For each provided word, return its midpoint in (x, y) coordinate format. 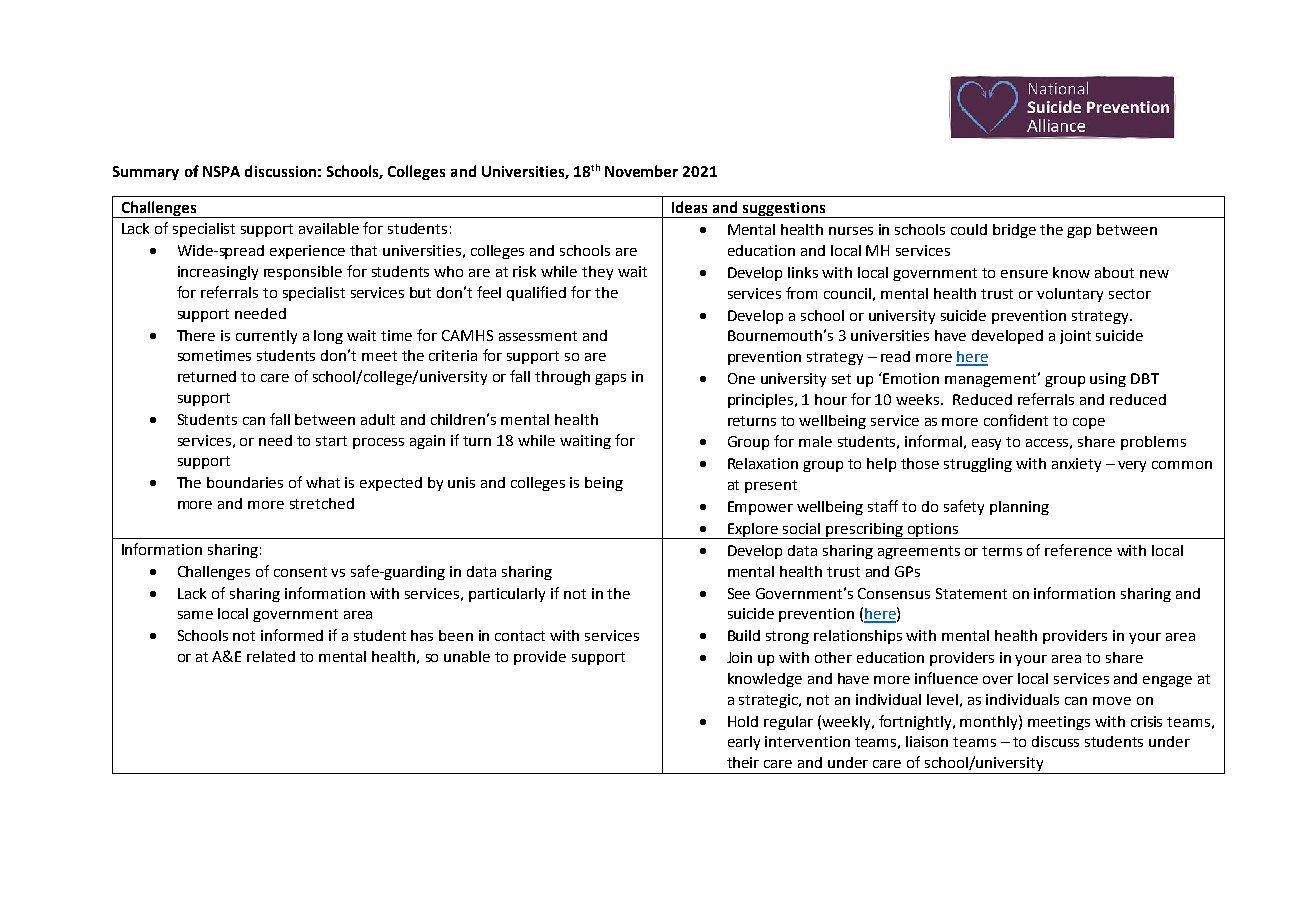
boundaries (245, 482)
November (641, 171)
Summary (146, 173)
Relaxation (763, 463)
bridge (1014, 231)
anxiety (1076, 465)
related (271, 656)
